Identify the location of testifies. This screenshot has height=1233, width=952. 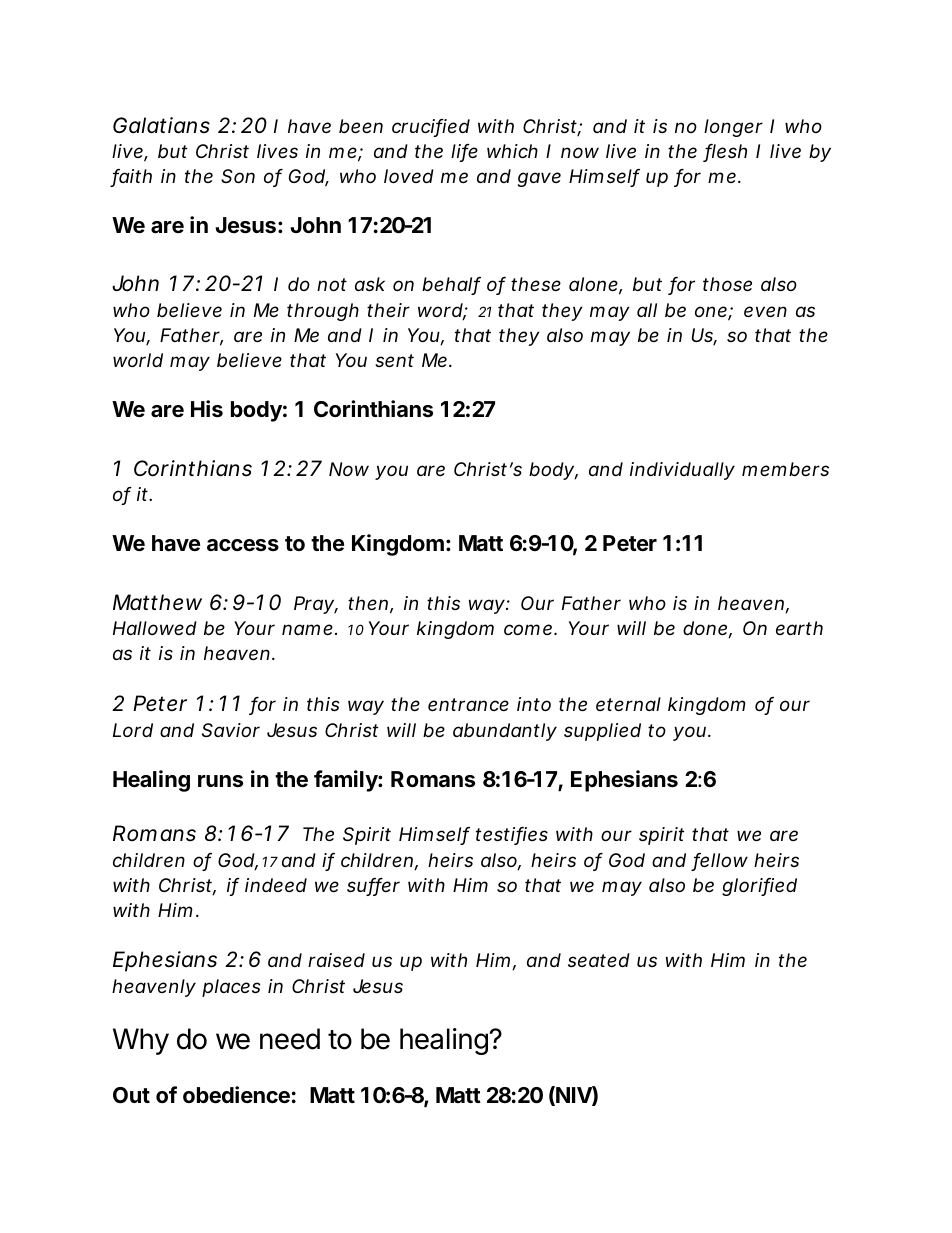
(512, 835).
